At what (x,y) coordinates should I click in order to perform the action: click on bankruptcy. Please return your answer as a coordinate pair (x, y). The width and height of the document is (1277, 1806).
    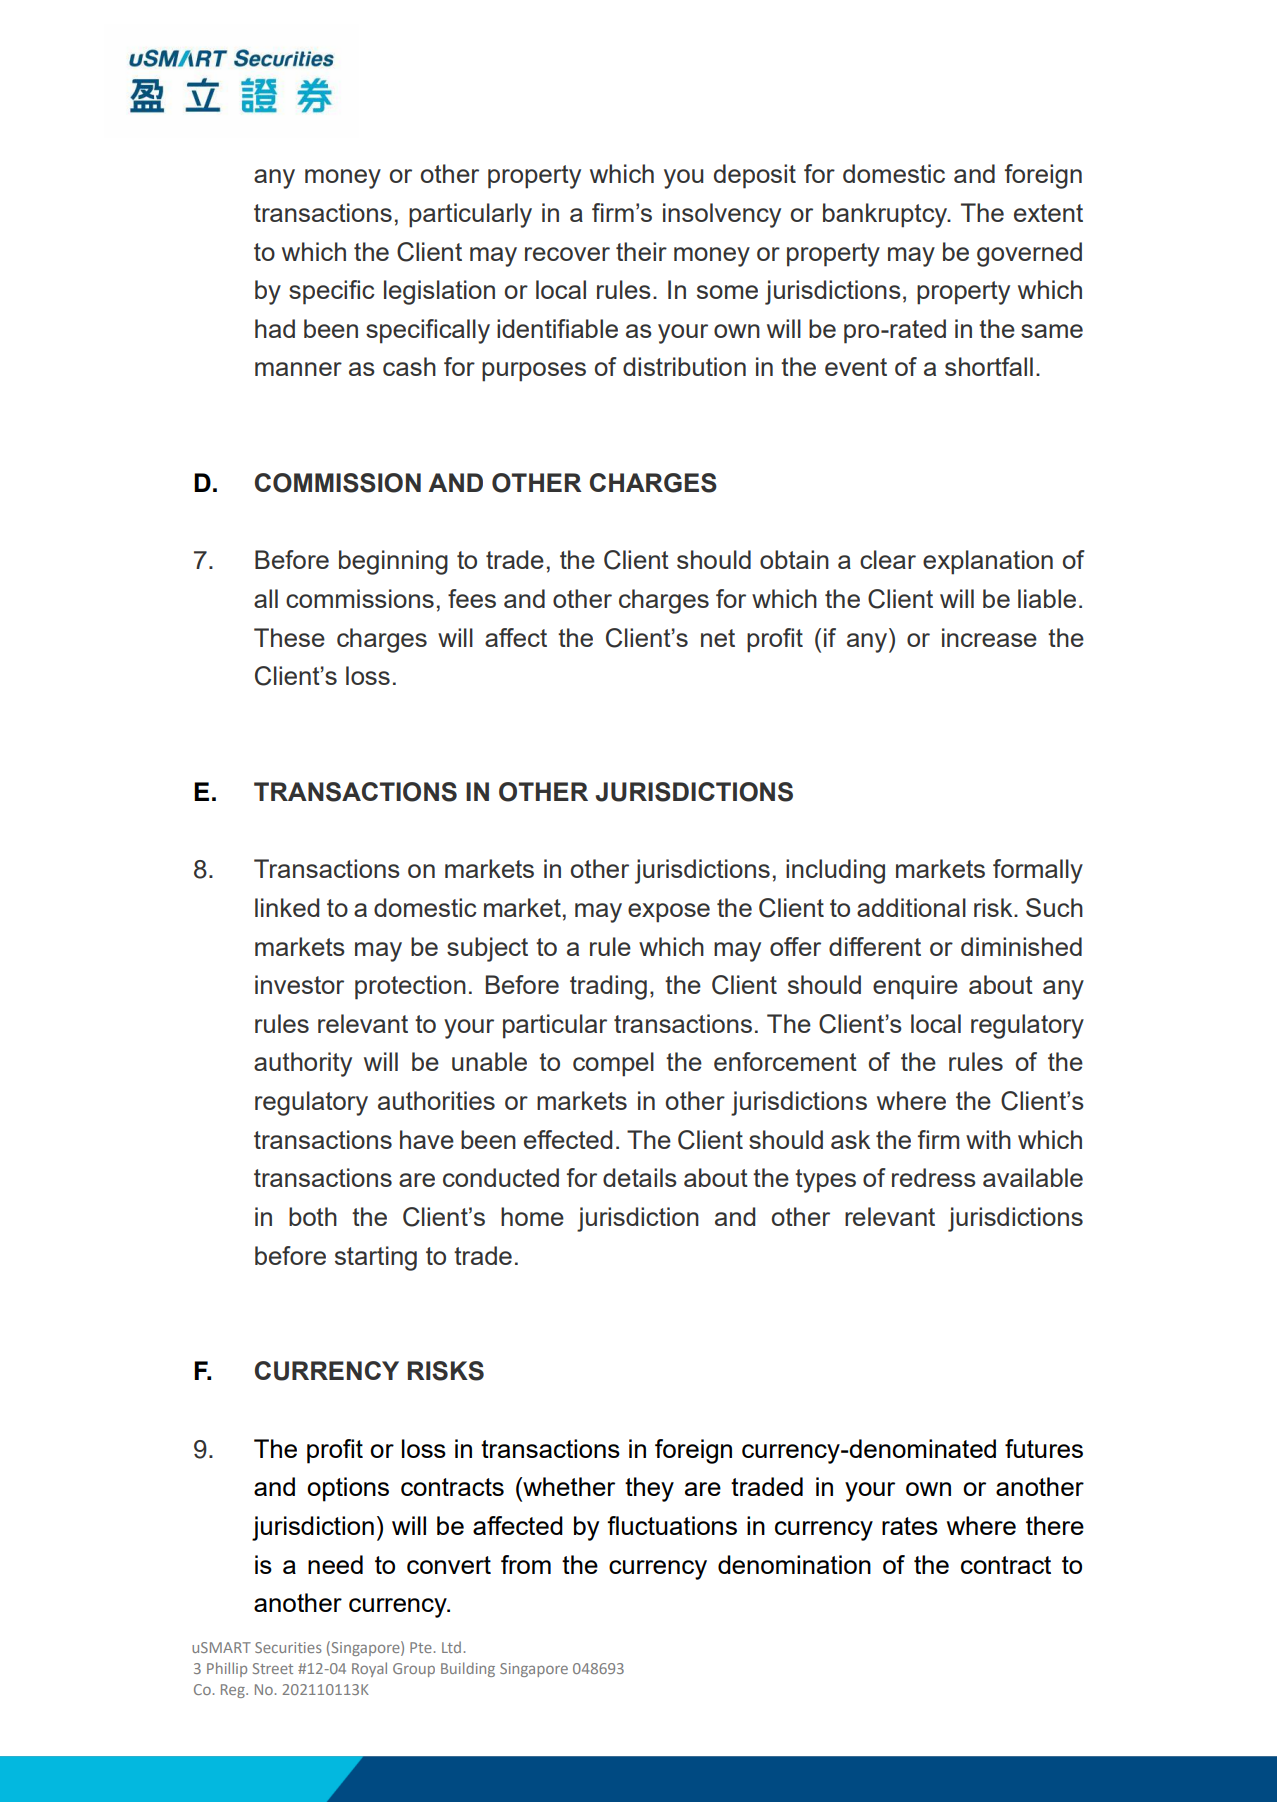
    Looking at the image, I should click on (886, 215).
